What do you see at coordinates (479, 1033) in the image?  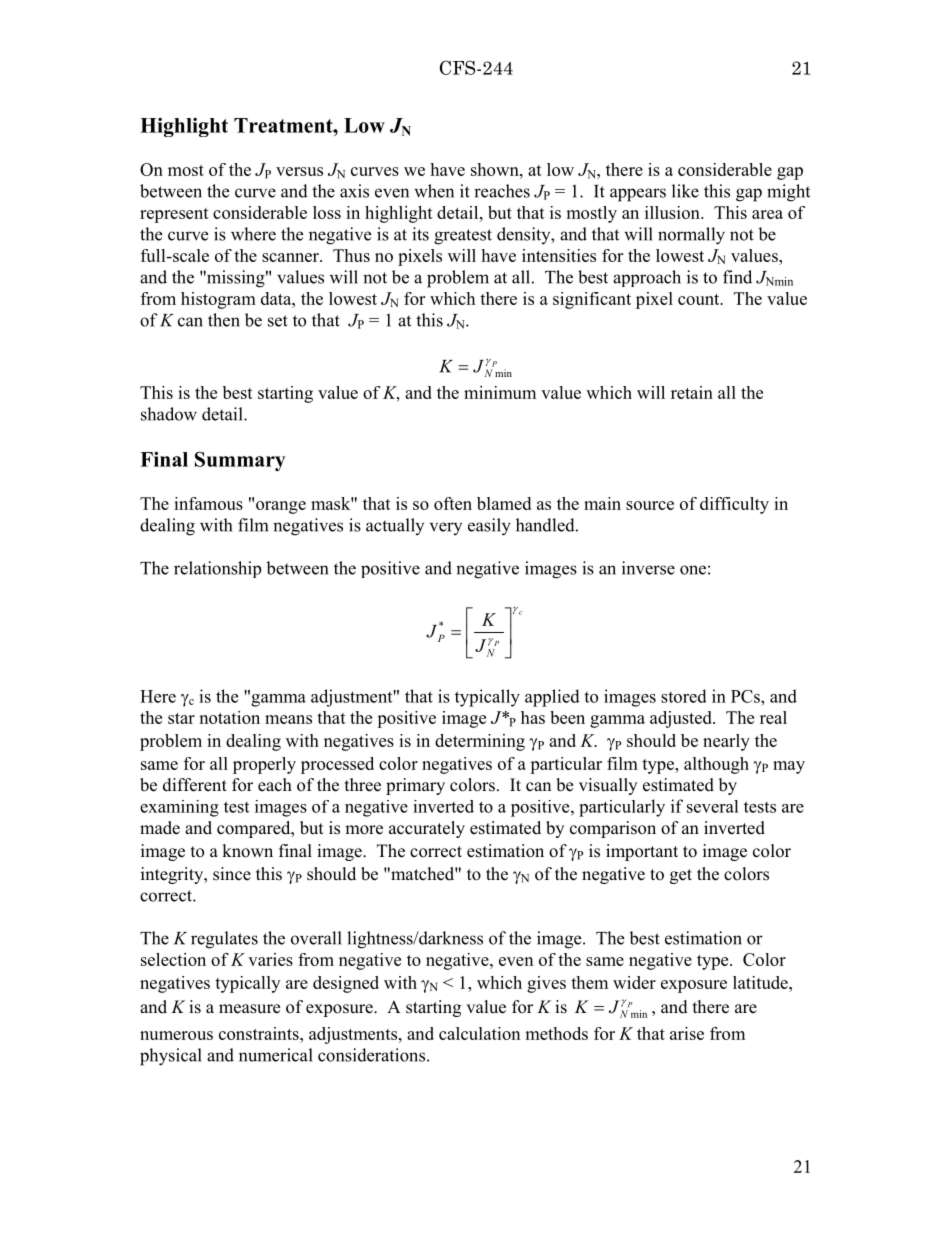 I see `calculation` at bounding box center [479, 1033].
